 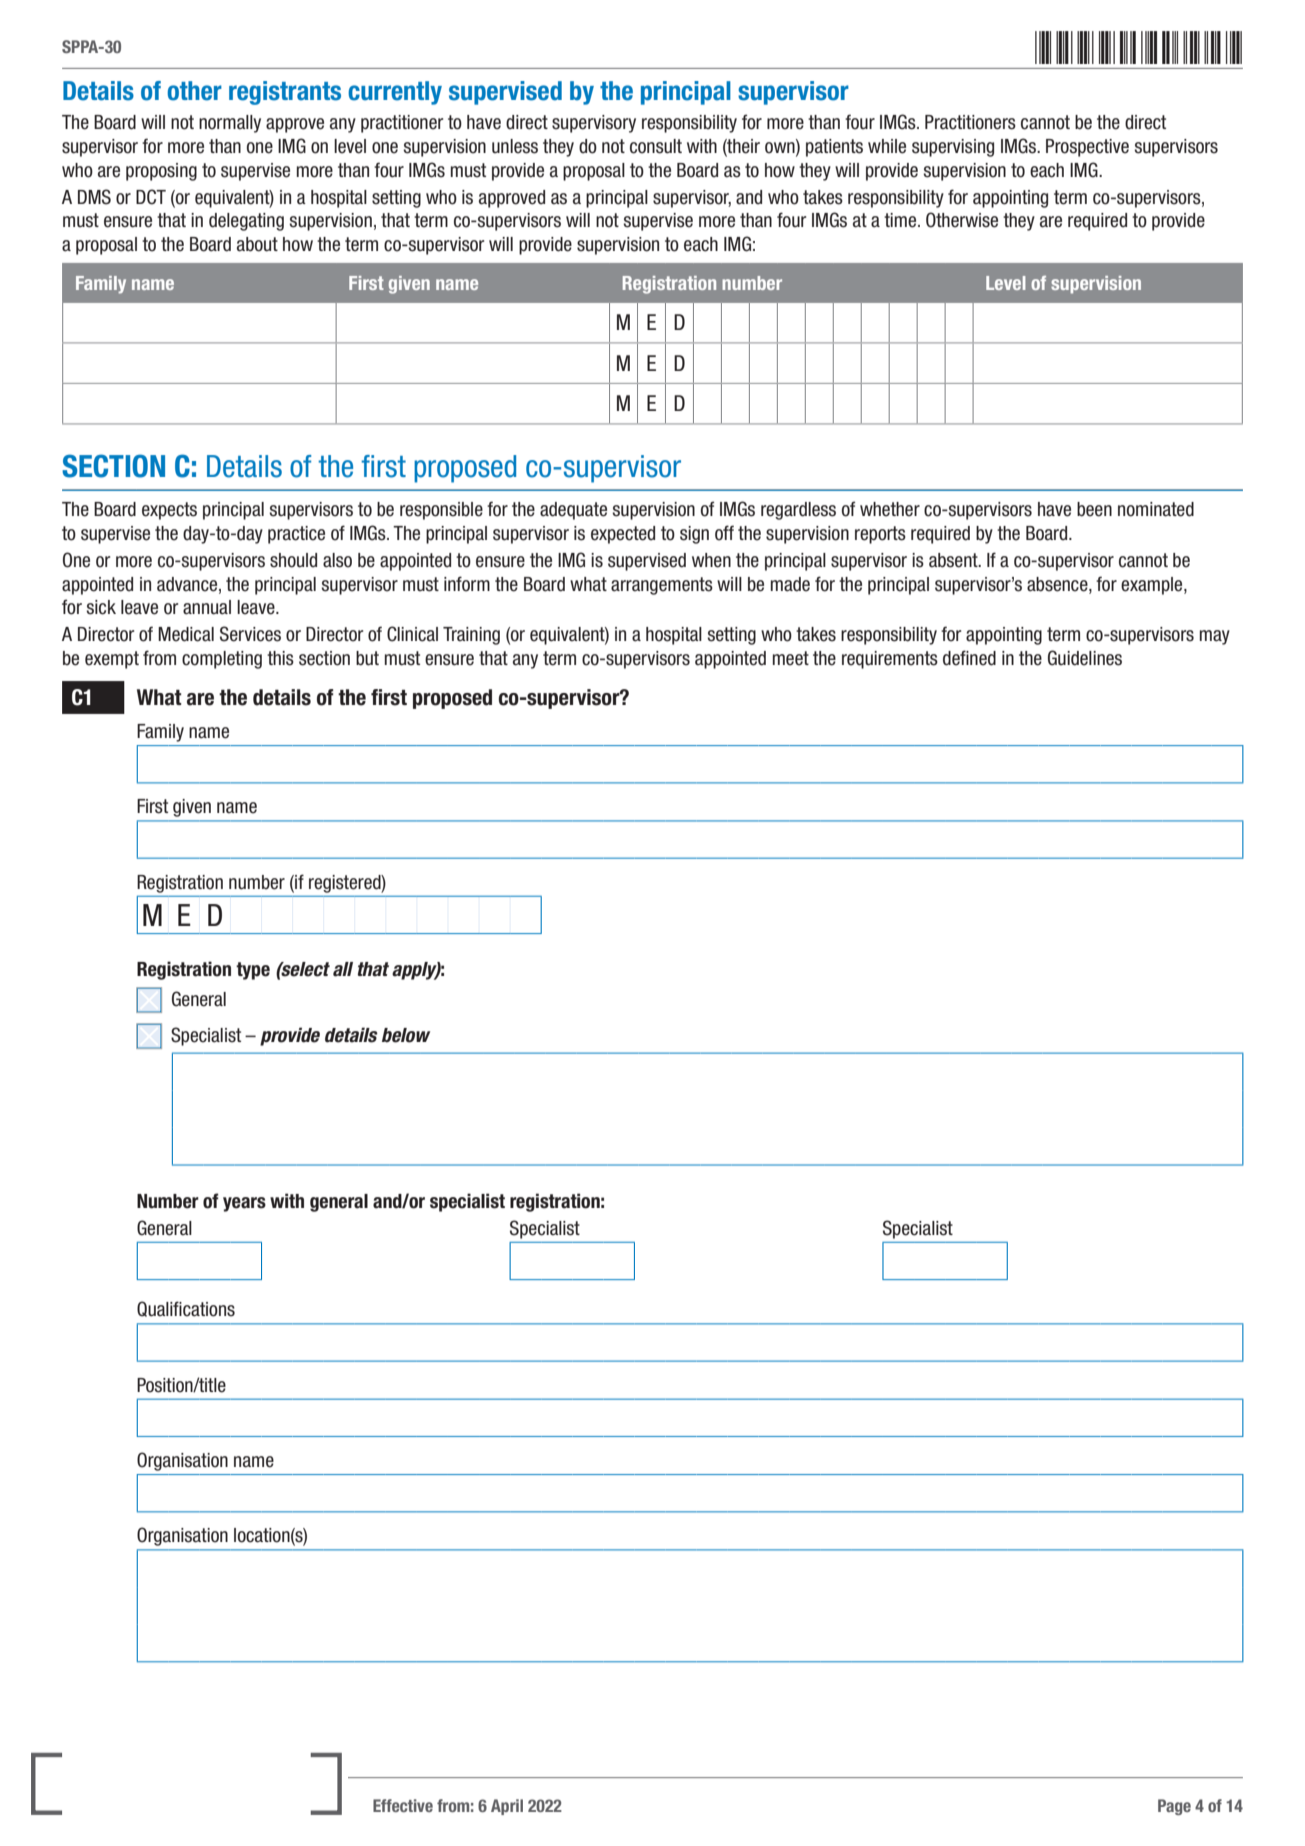 I want to click on normally, so click(x=230, y=124).
